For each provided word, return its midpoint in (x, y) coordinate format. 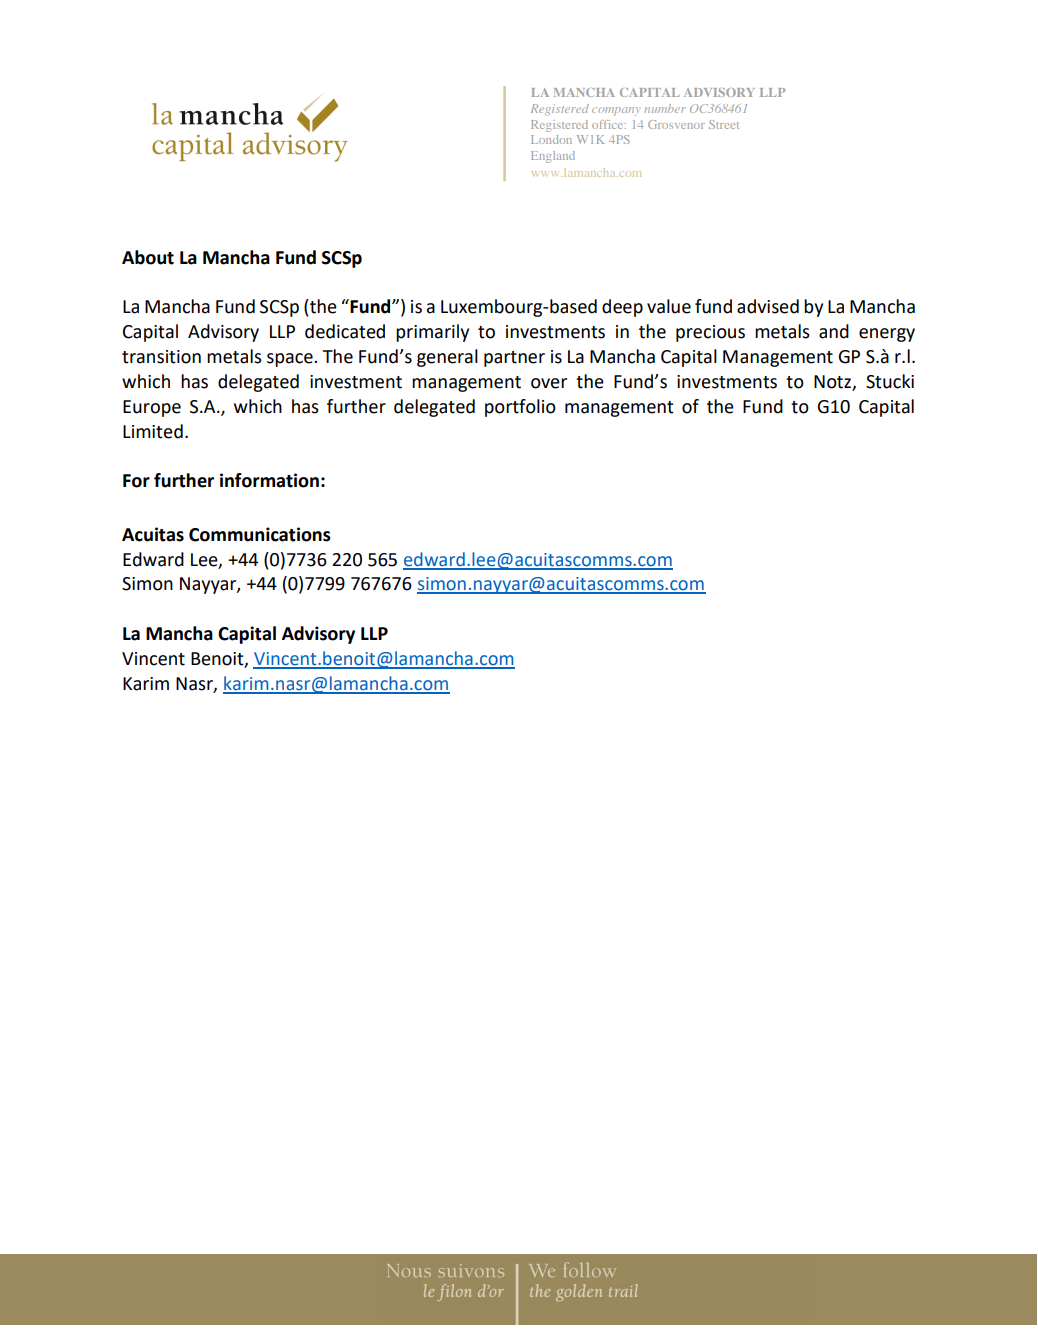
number (665, 108)
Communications (260, 534)
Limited (153, 431)
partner (514, 359)
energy (887, 335)
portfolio (520, 408)
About (148, 257)
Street (724, 124)
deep (622, 308)
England (553, 157)
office (609, 124)
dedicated (345, 331)
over (549, 383)
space (291, 360)
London (551, 139)
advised (768, 306)
